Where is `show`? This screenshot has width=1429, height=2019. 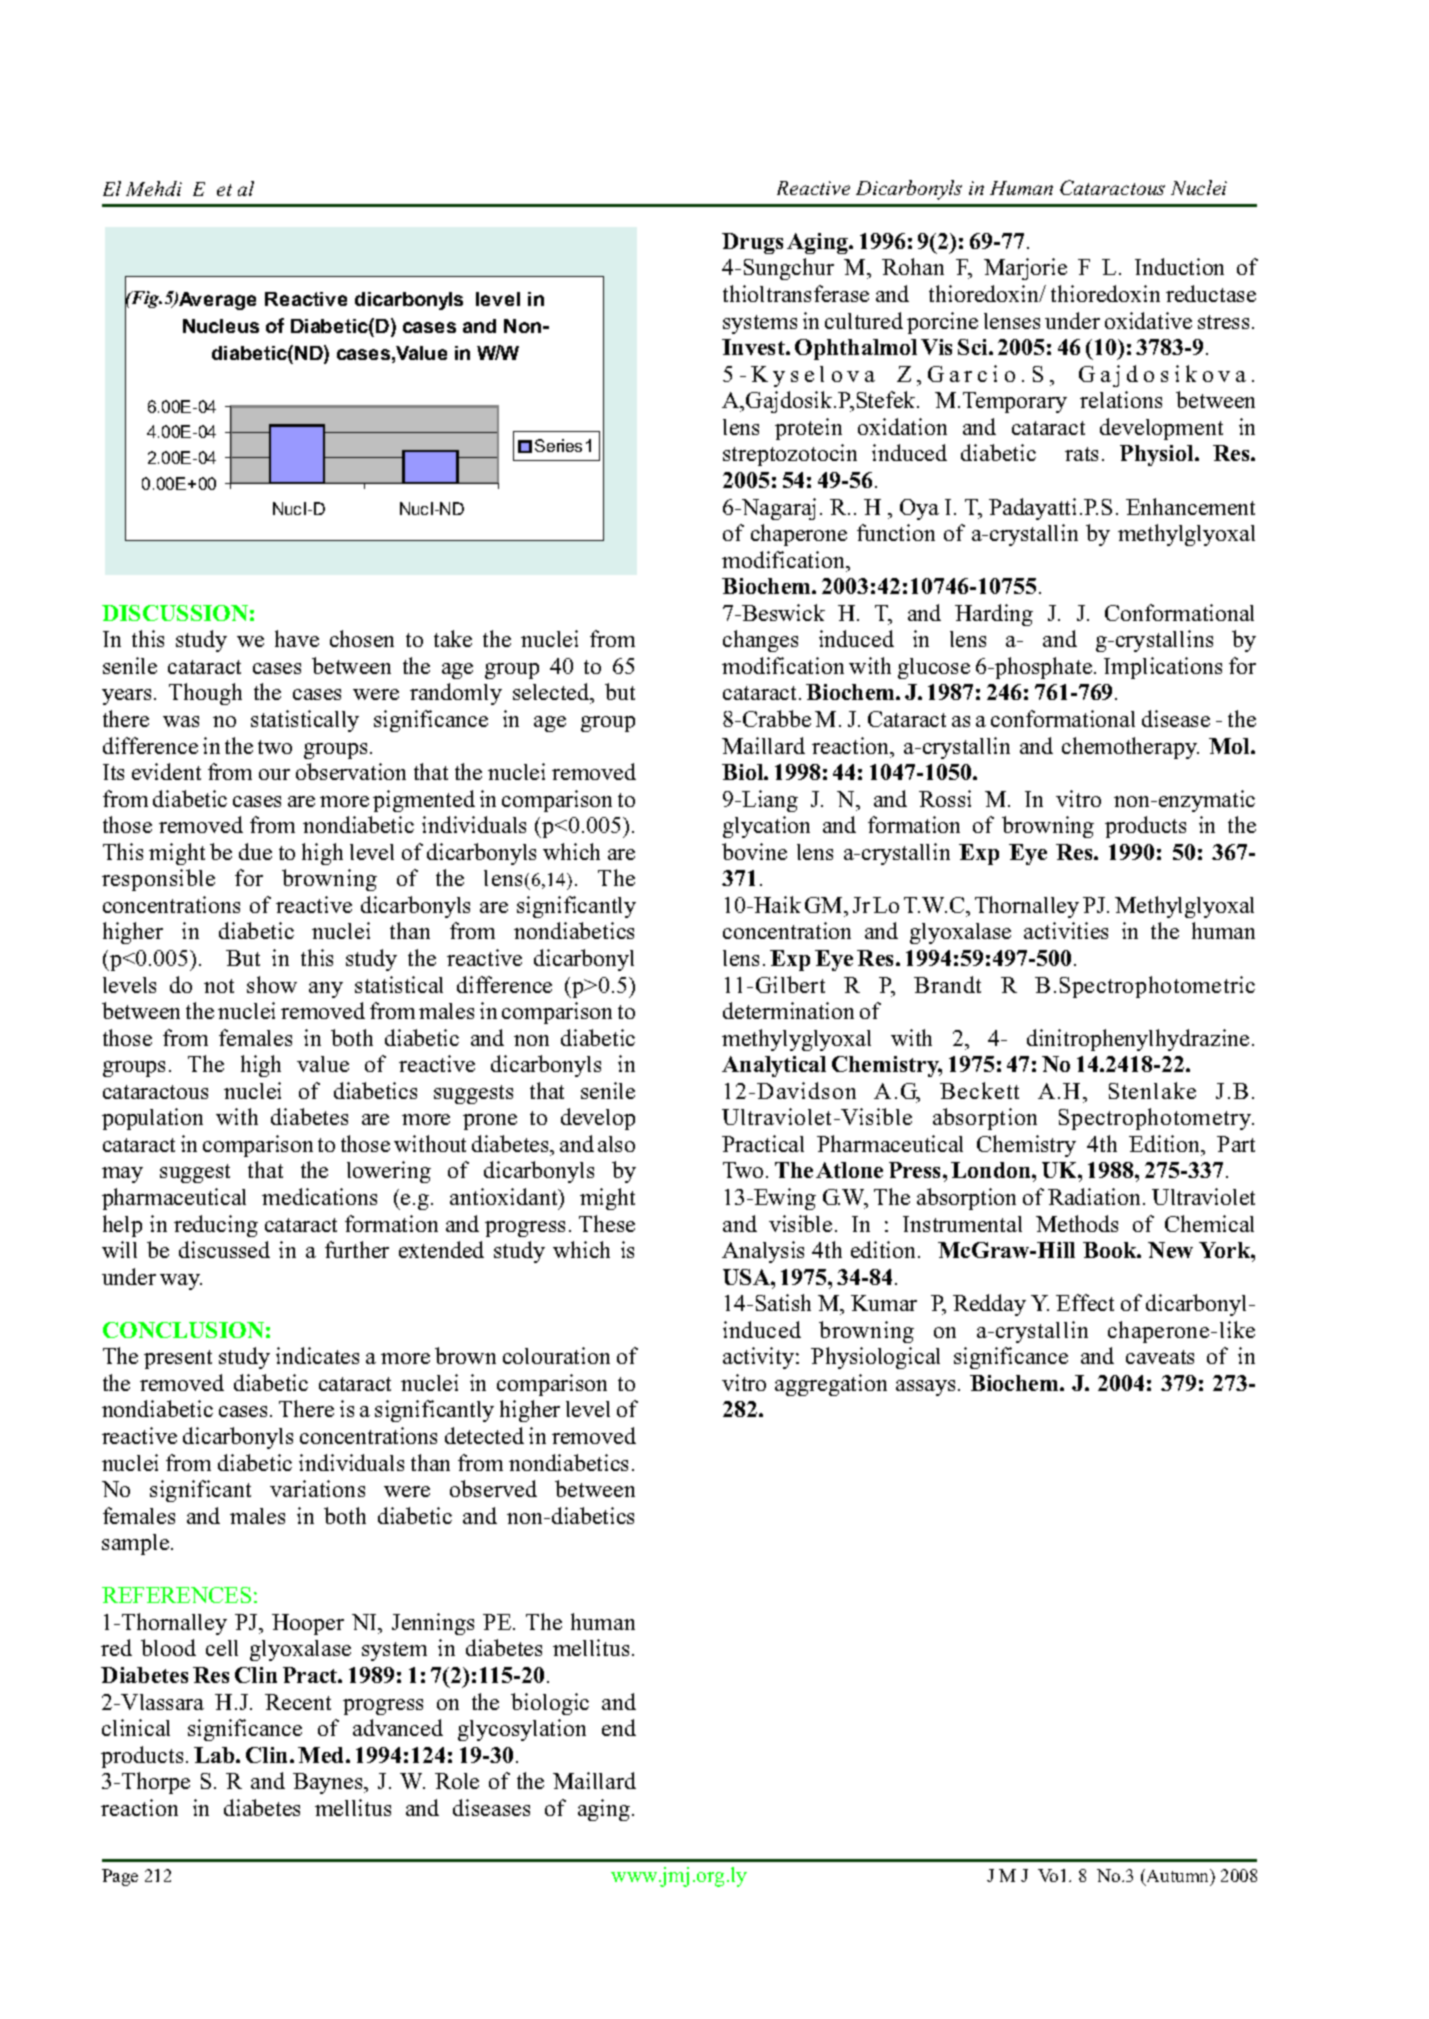 show is located at coordinates (272, 984).
